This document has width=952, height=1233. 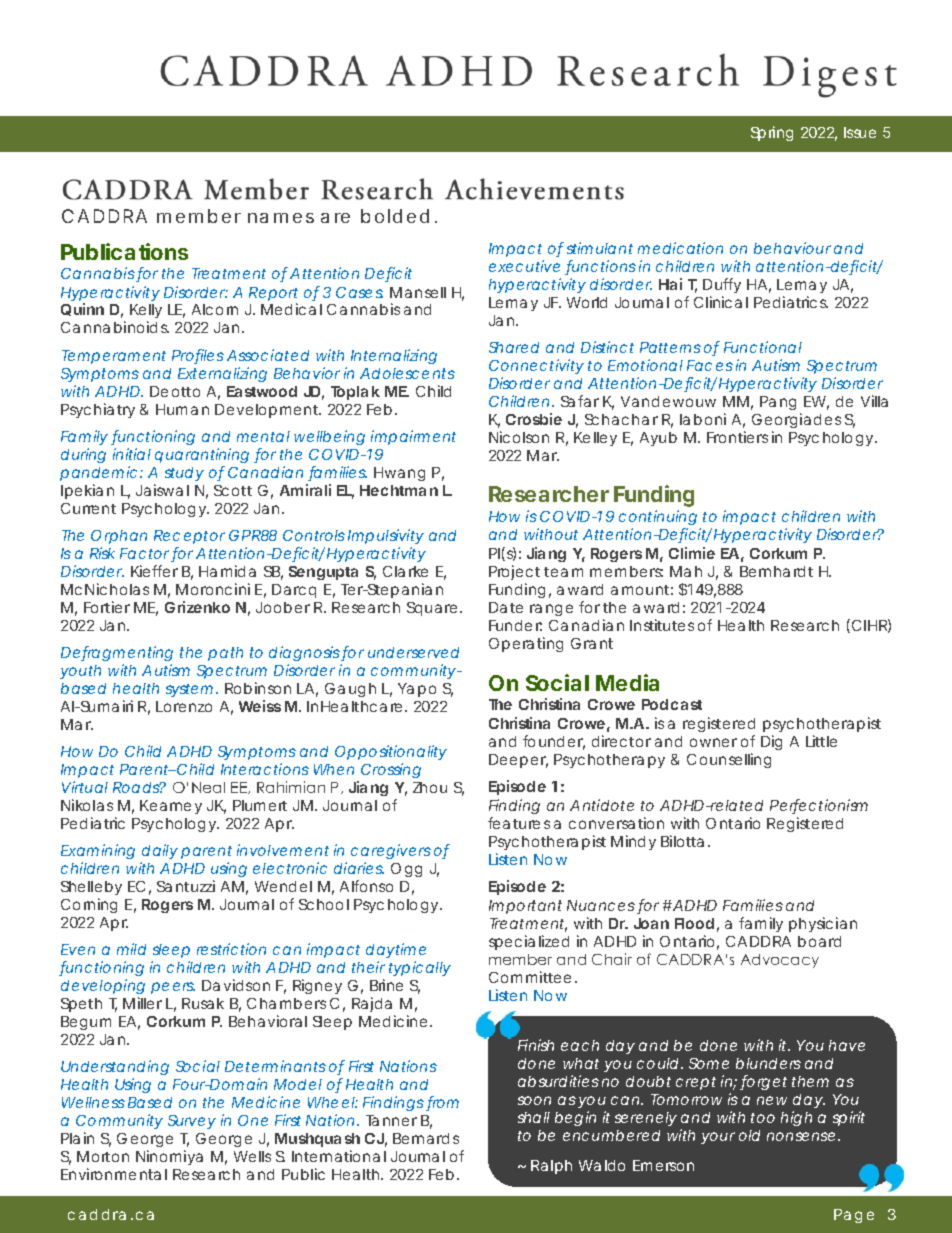 What do you see at coordinates (772, 133) in the document?
I see `Spring` at bounding box center [772, 133].
